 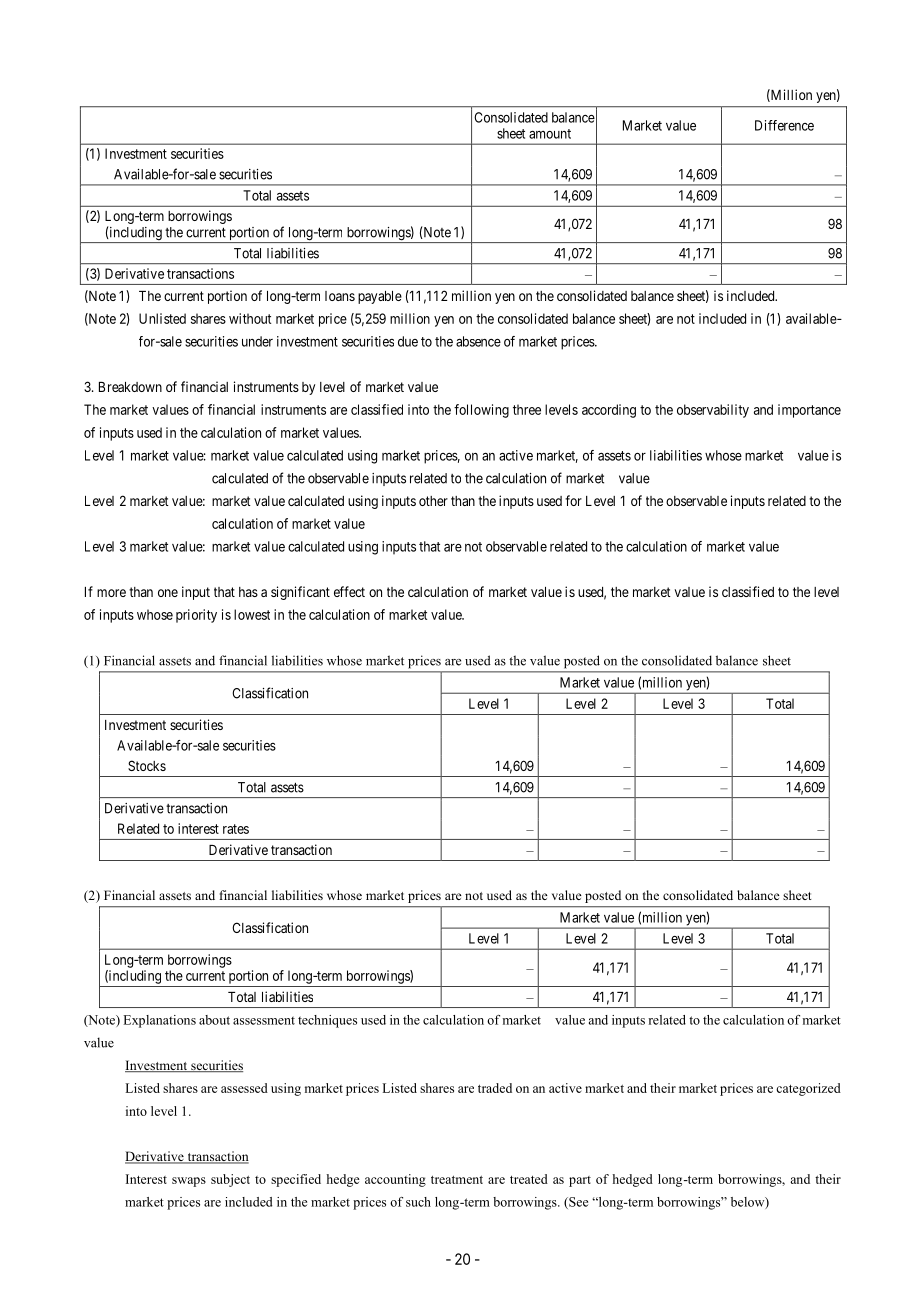 What do you see at coordinates (808, 1089) in the screenshot?
I see `categorized` at bounding box center [808, 1089].
